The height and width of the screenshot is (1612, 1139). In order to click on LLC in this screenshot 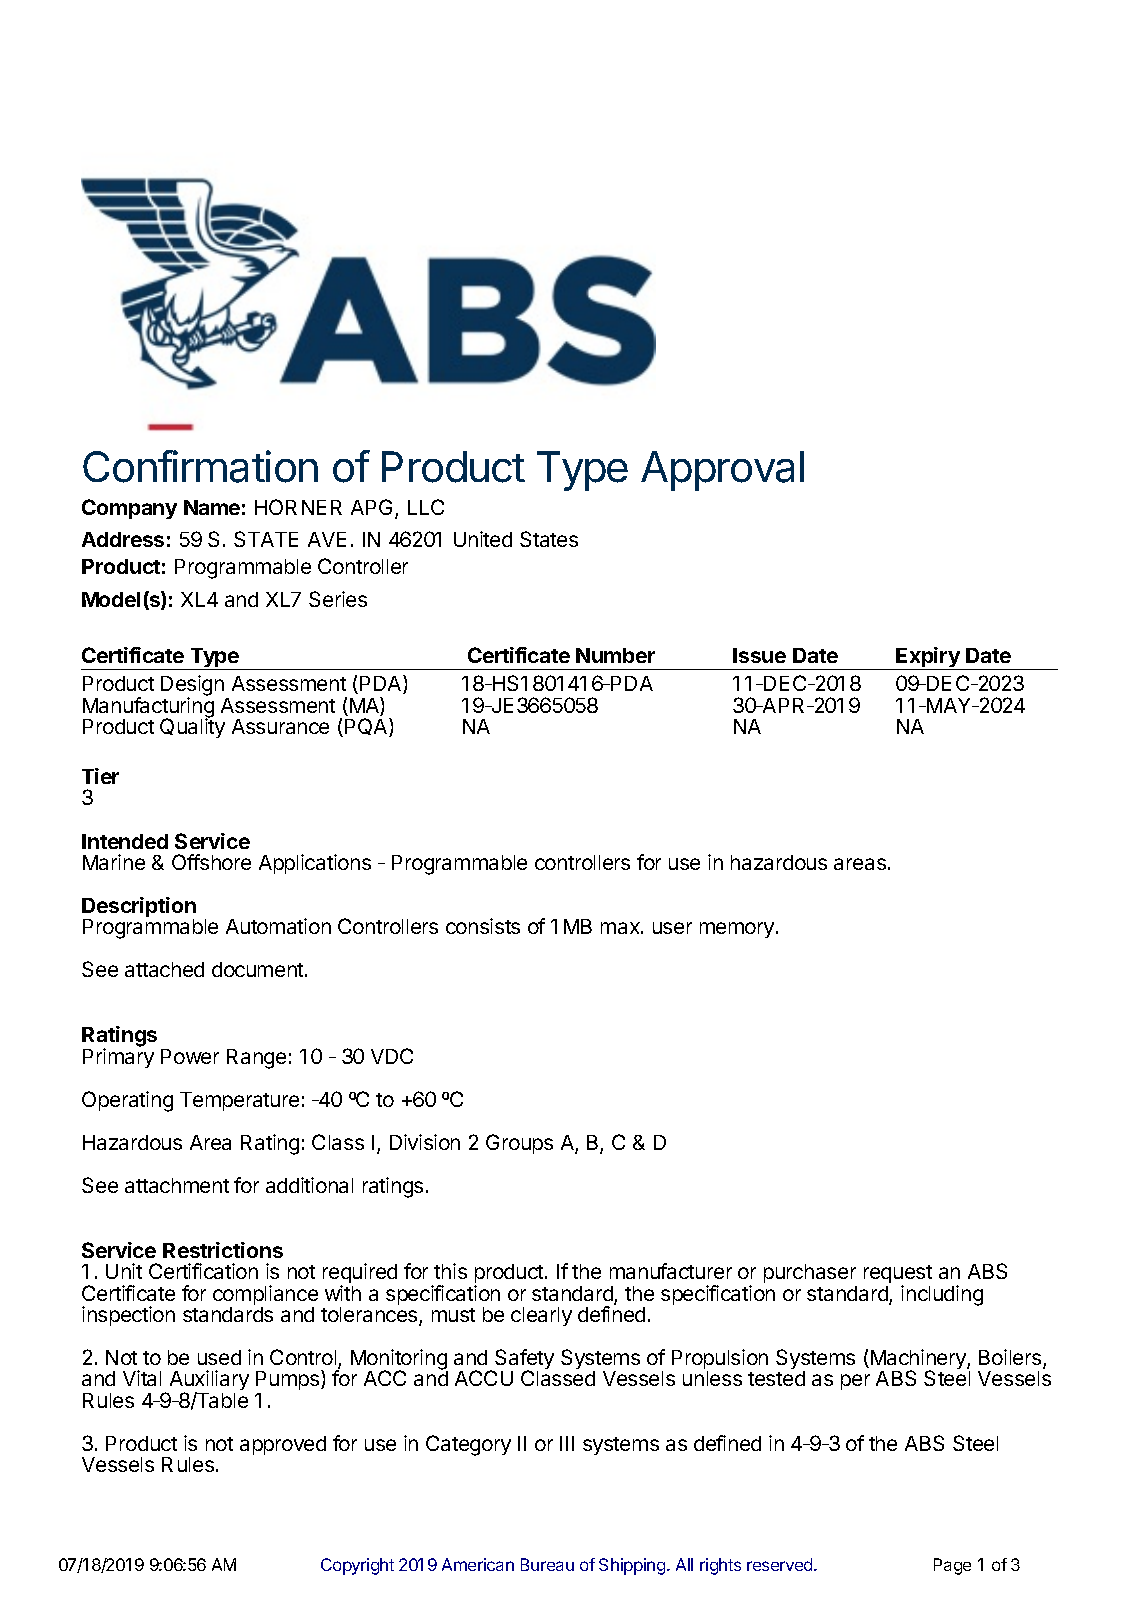, I will do `click(426, 507)`.
